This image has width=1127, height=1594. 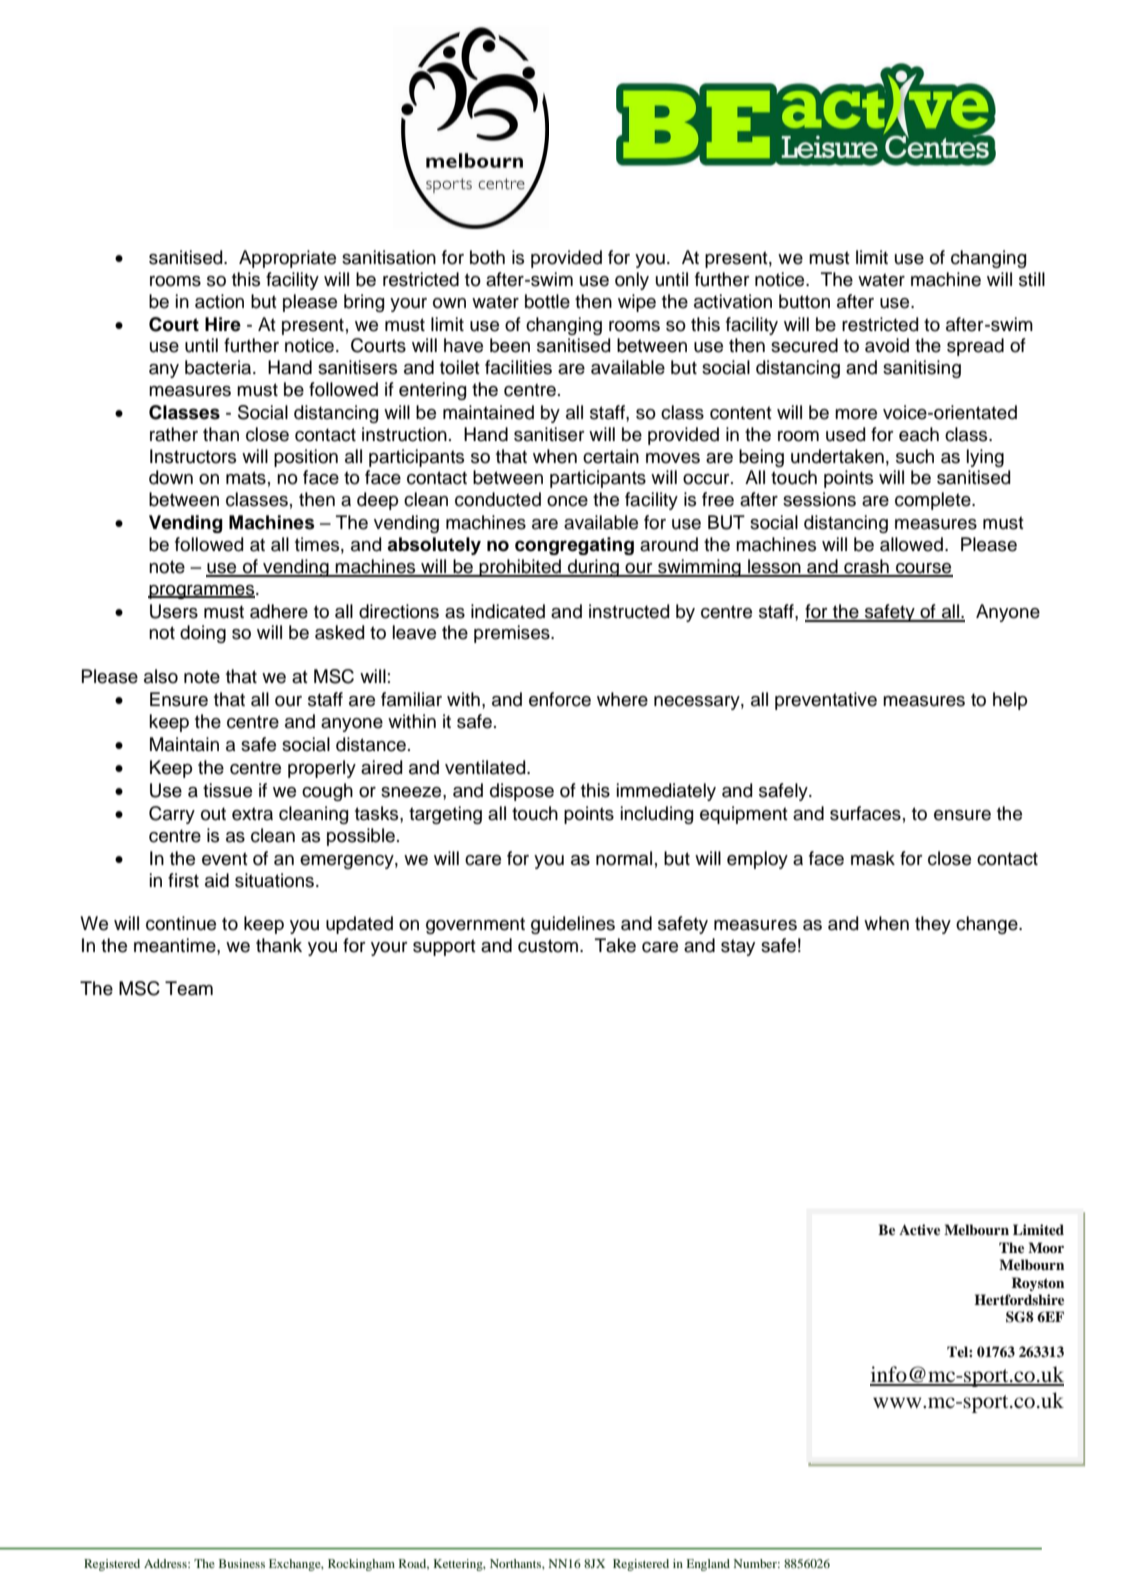 What do you see at coordinates (1046, 1247) in the image?
I see `Moor` at bounding box center [1046, 1247].
